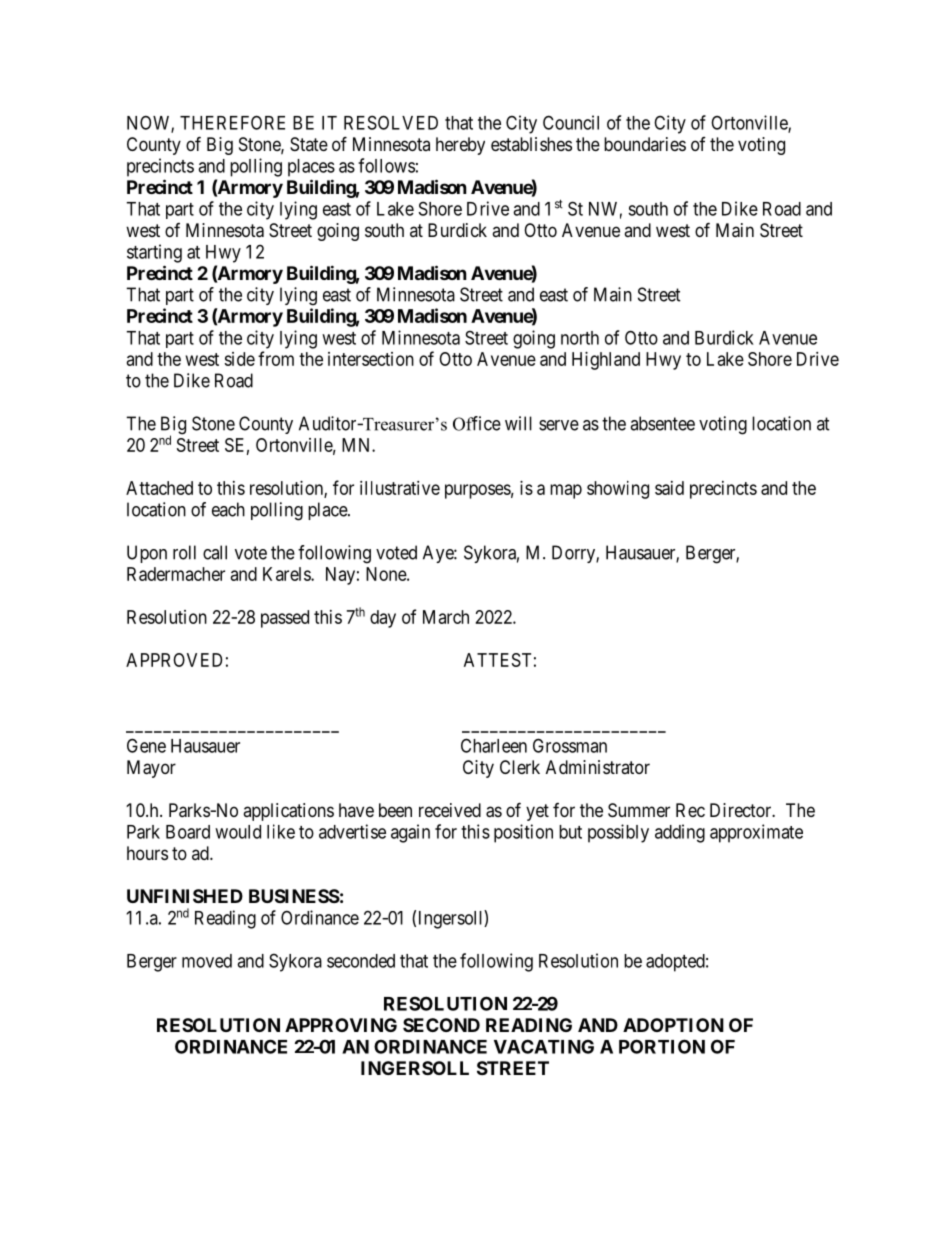  Describe the element at coordinates (239, 359) in the image. I see `side` at that location.
